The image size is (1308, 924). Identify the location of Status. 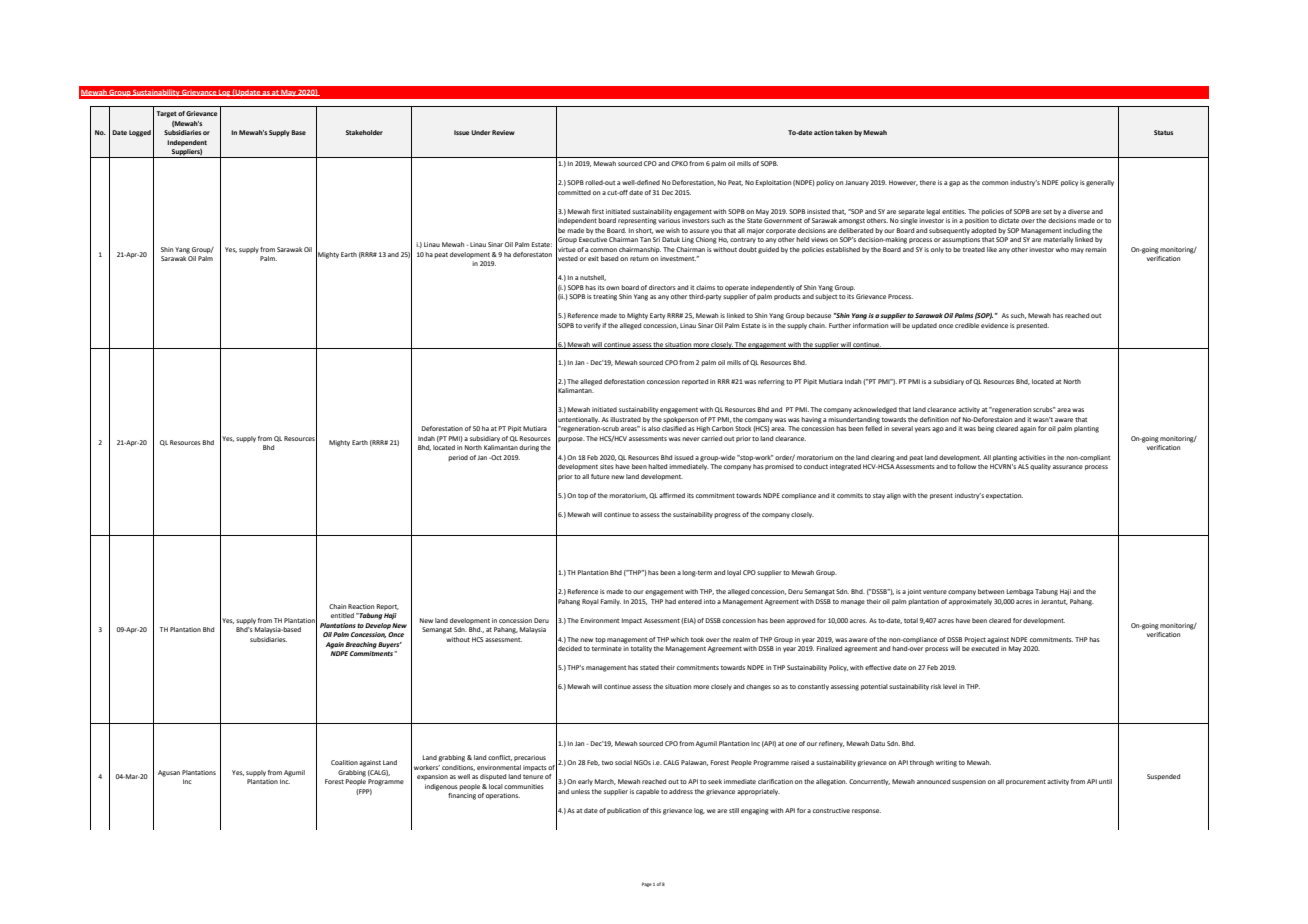
(1163, 132).
